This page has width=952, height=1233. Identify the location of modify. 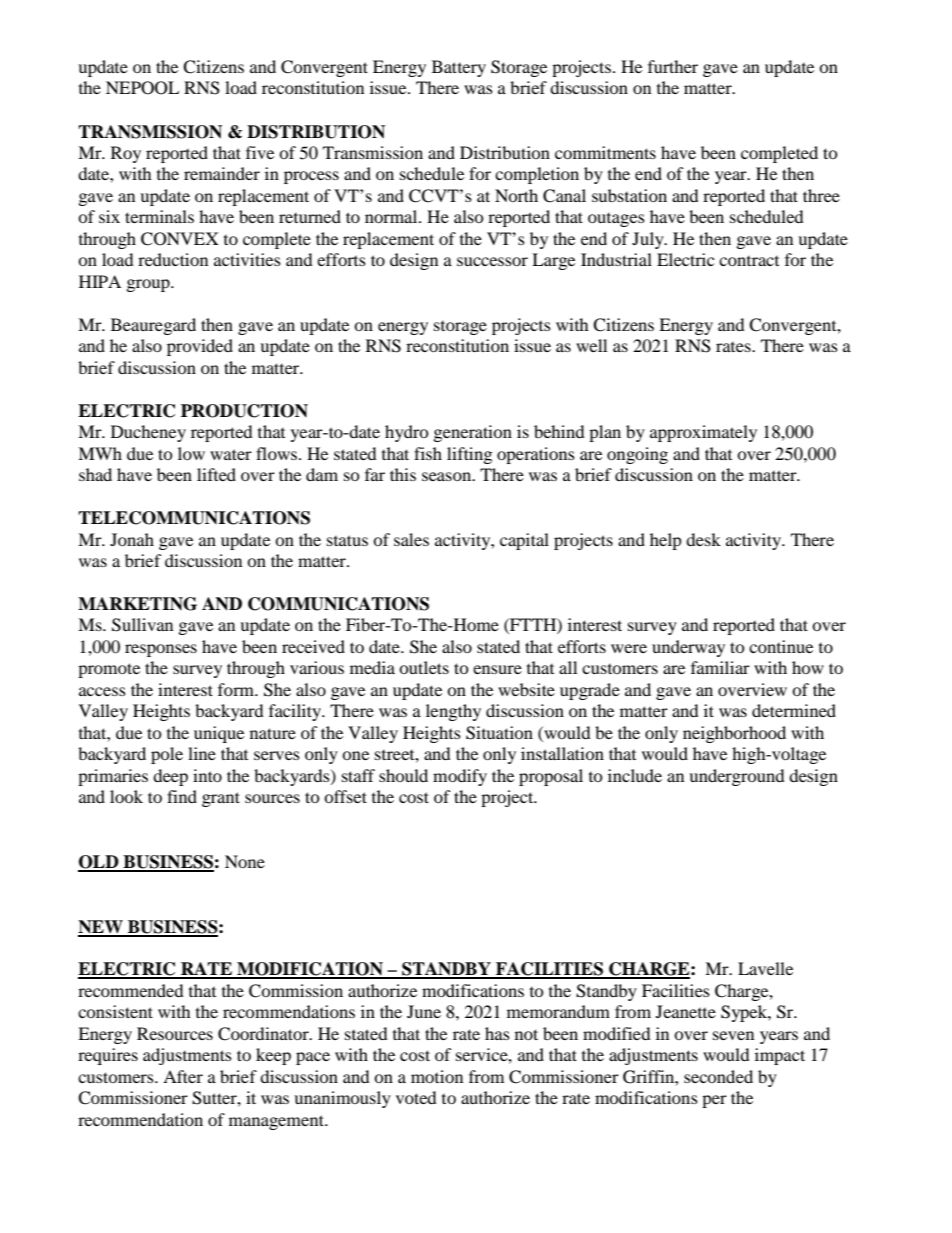
(460, 777).
